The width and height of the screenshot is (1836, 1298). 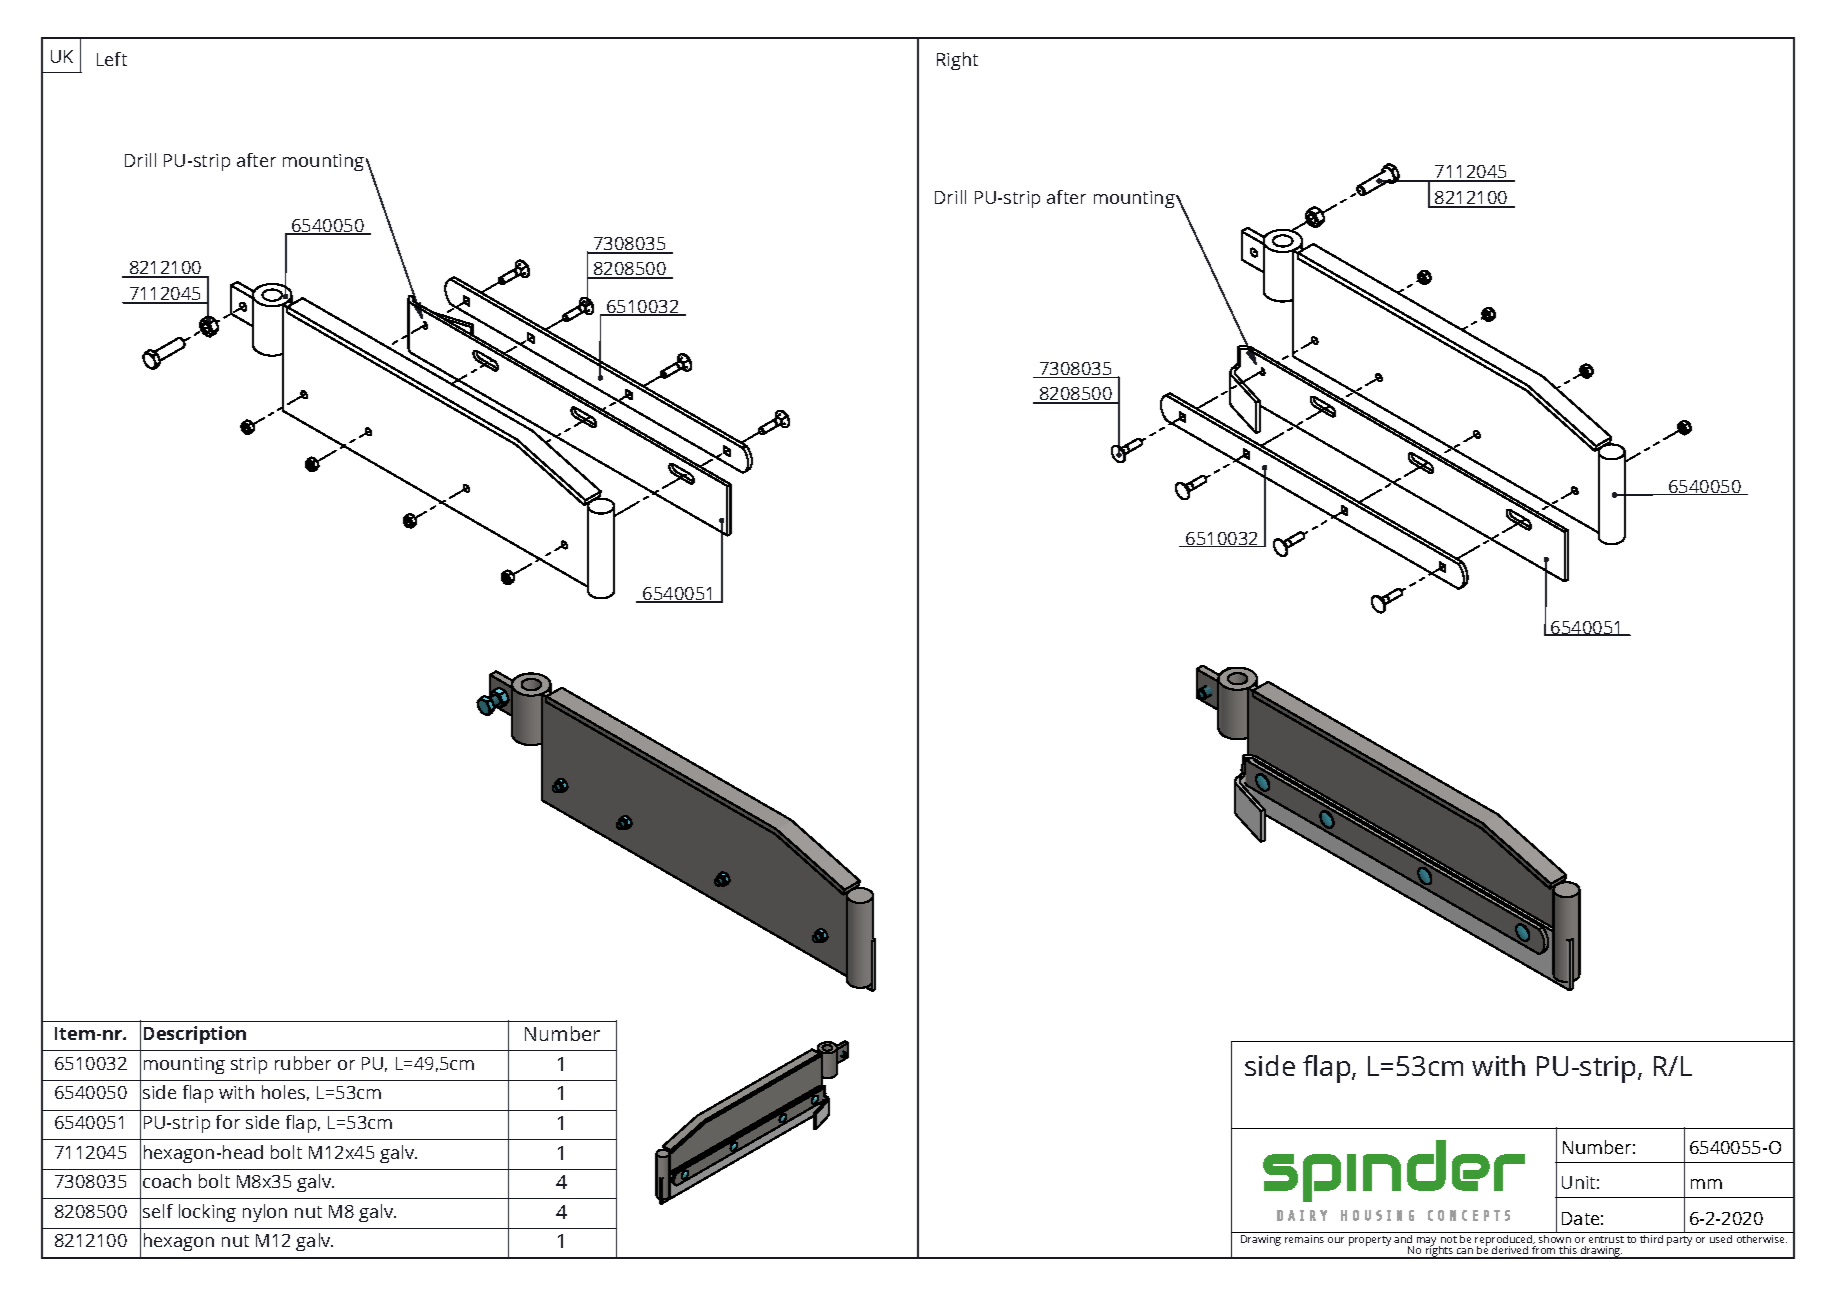 I want to click on nylon, so click(x=265, y=1213).
